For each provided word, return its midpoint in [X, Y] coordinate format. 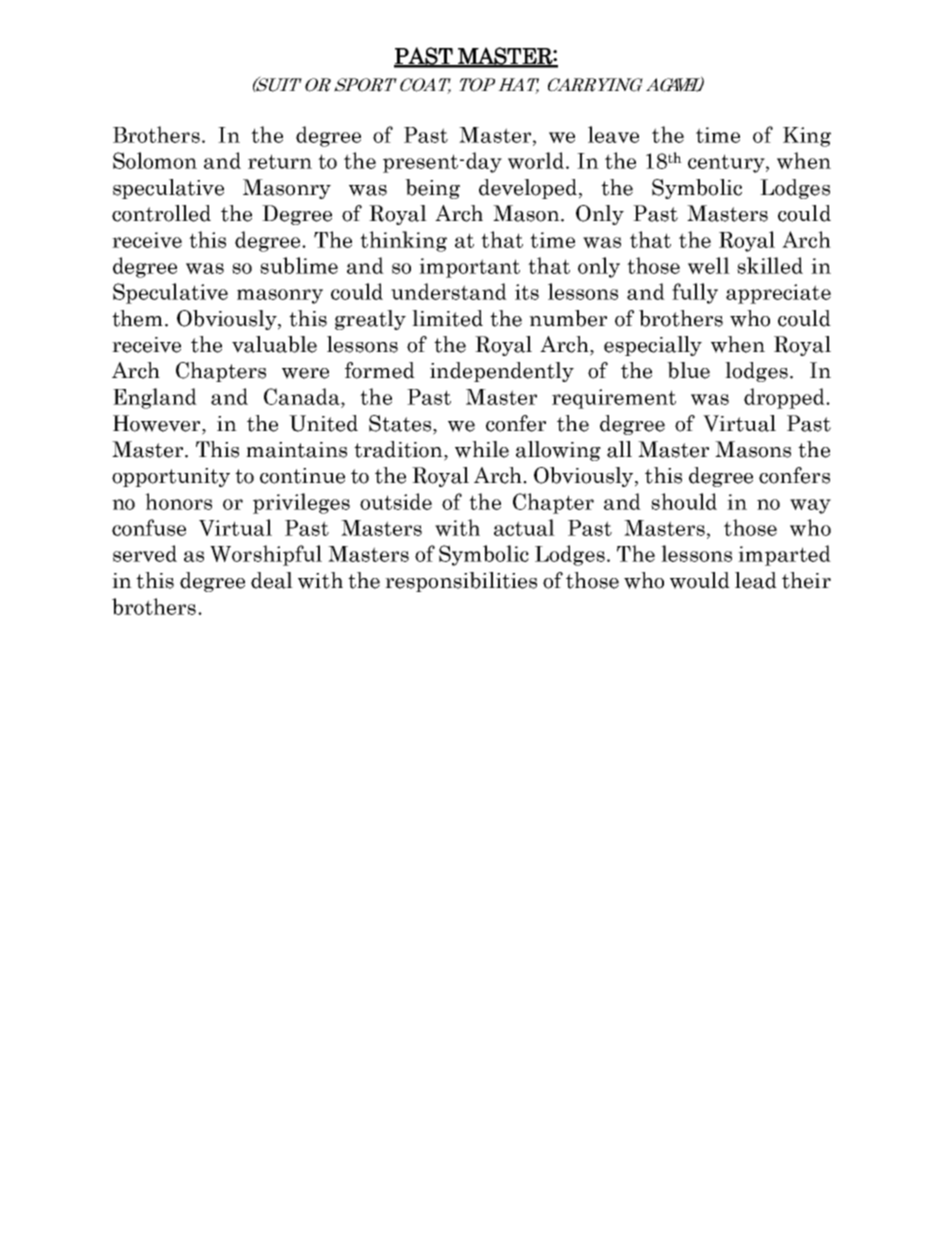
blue [688, 370]
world [537, 160]
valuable [274, 344]
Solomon [155, 160]
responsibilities [461, 582]
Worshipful [266, 555]
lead [756, 580]
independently [502, 372]
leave [613, 134]
